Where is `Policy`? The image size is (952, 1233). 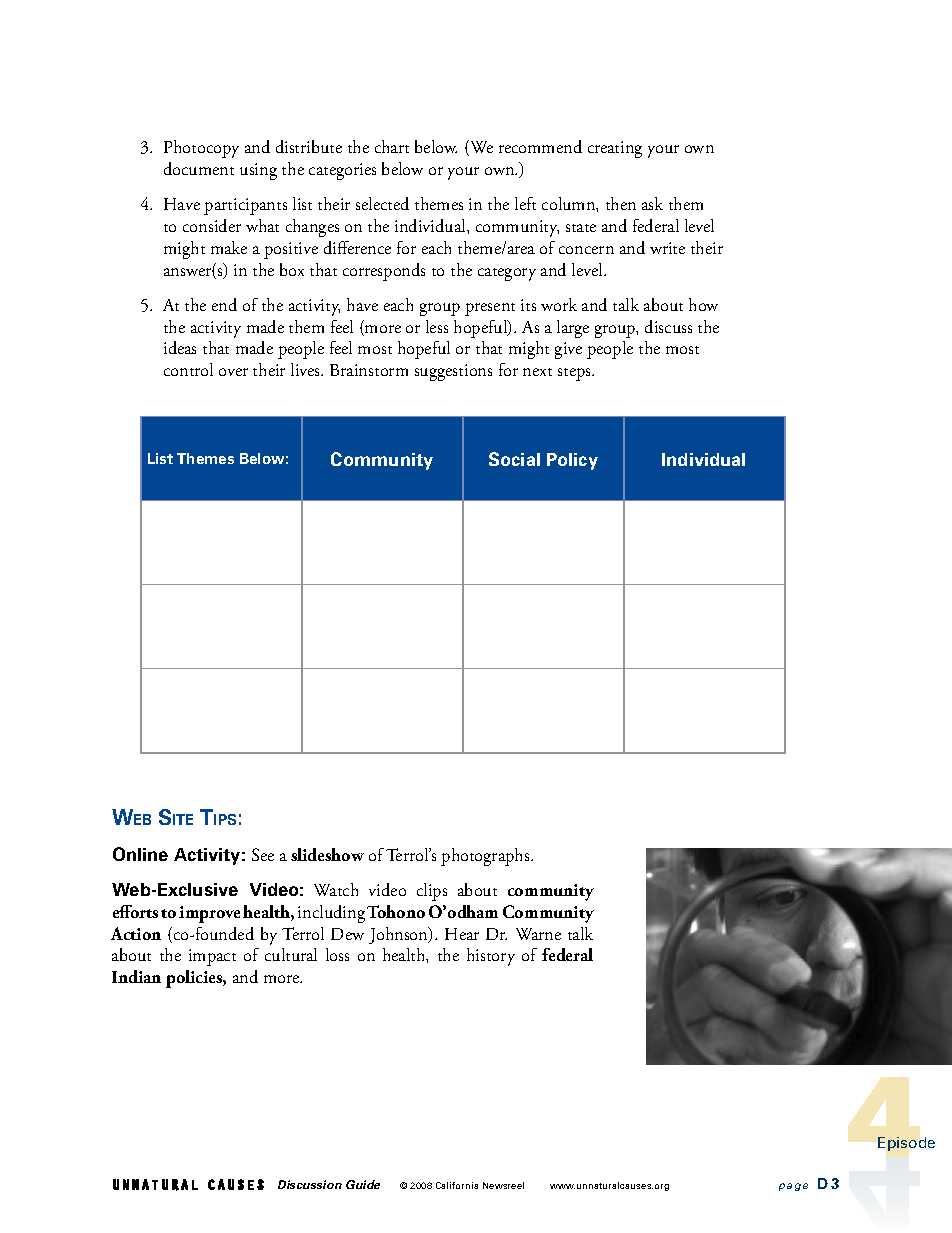
Policy is located at coordinates (572, 461).
